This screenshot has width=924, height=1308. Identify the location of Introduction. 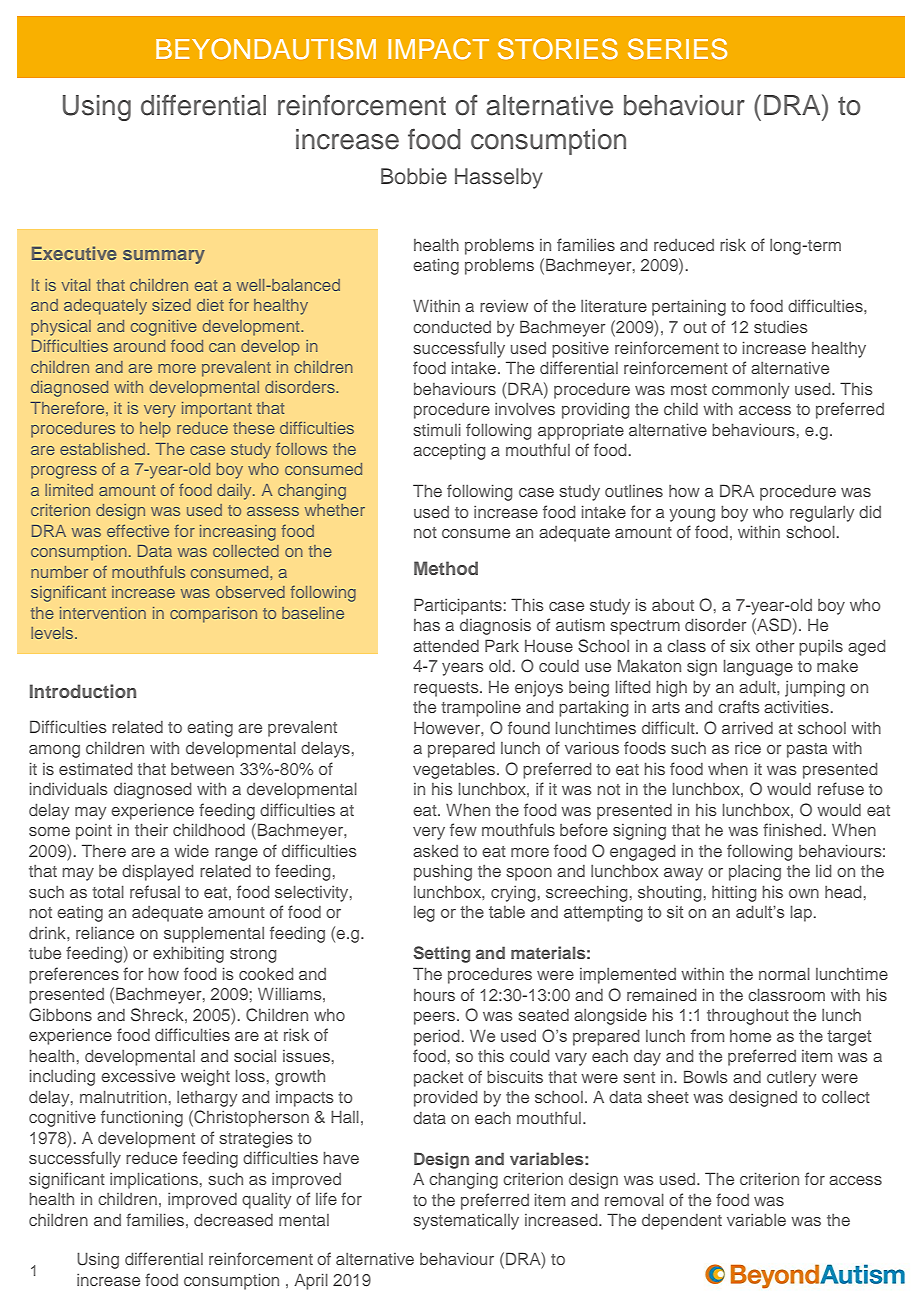
(83, 691).
